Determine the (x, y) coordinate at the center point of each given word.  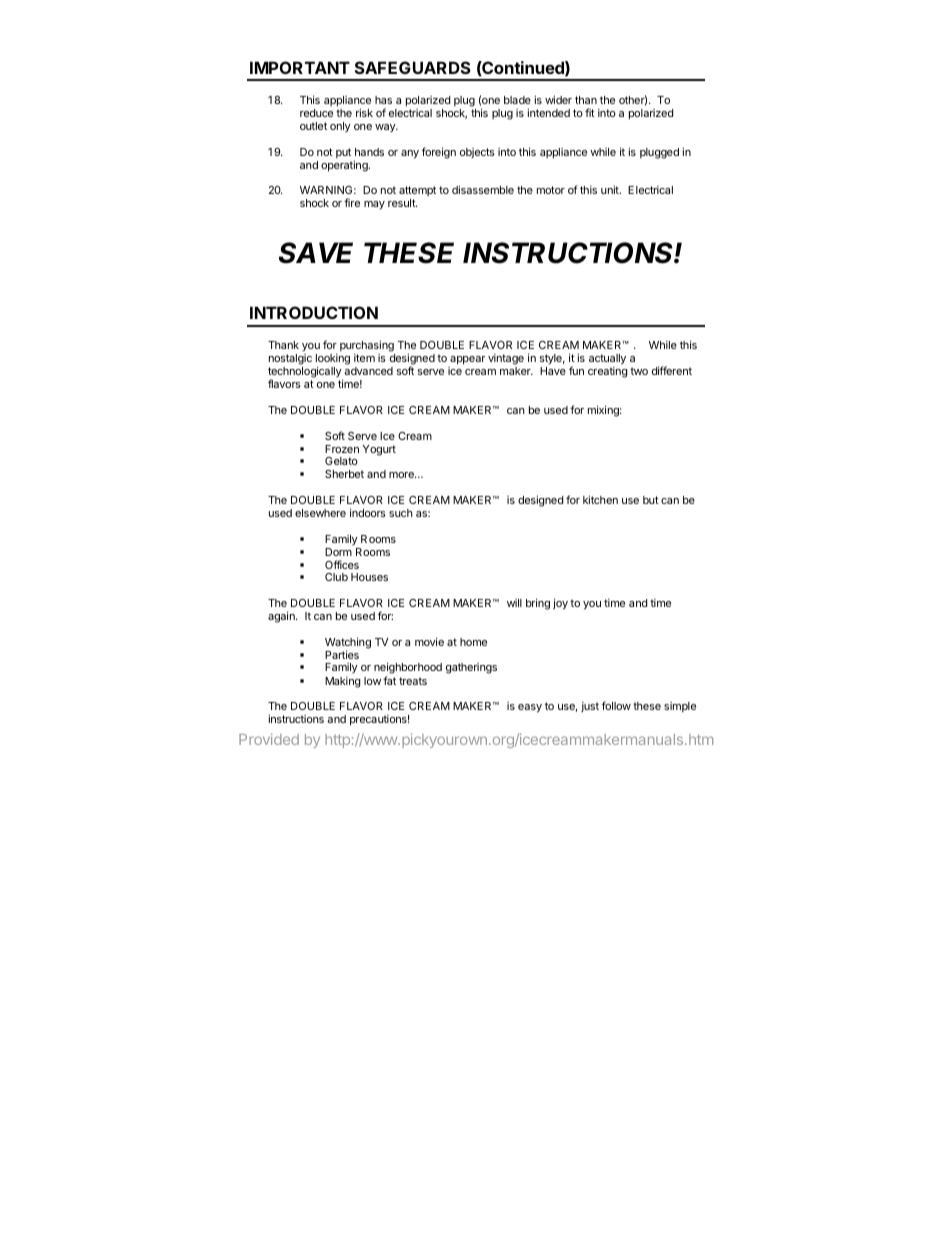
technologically (305, 373)
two (639, 371)
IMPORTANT (300, 67)
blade (517, 100)
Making (342, 682)
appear (466, 362)
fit (590, 112)
